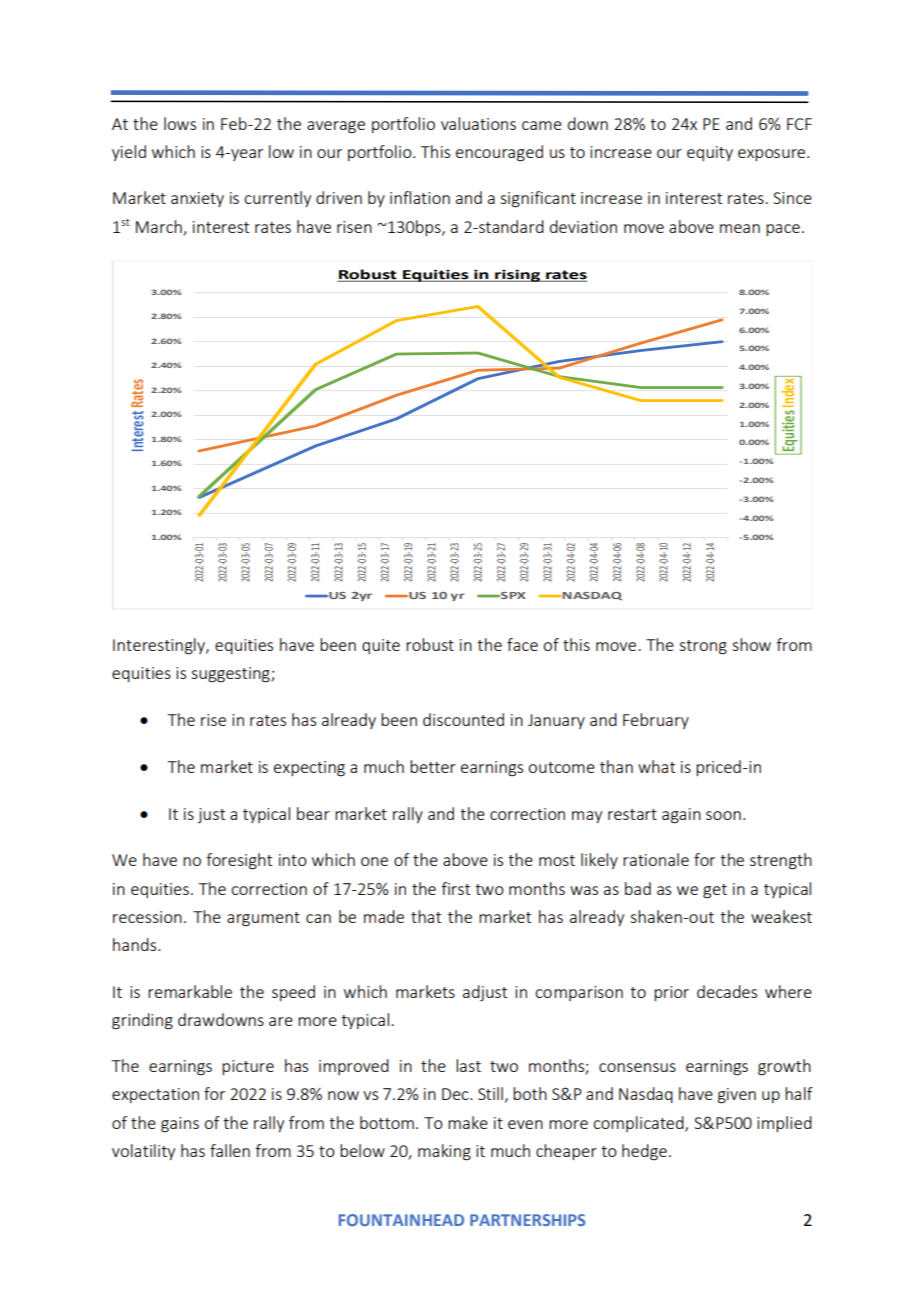 The image size is (924, 1308). Describe the element at coordinates (455, 888) in the page. I see `first` at that location.
